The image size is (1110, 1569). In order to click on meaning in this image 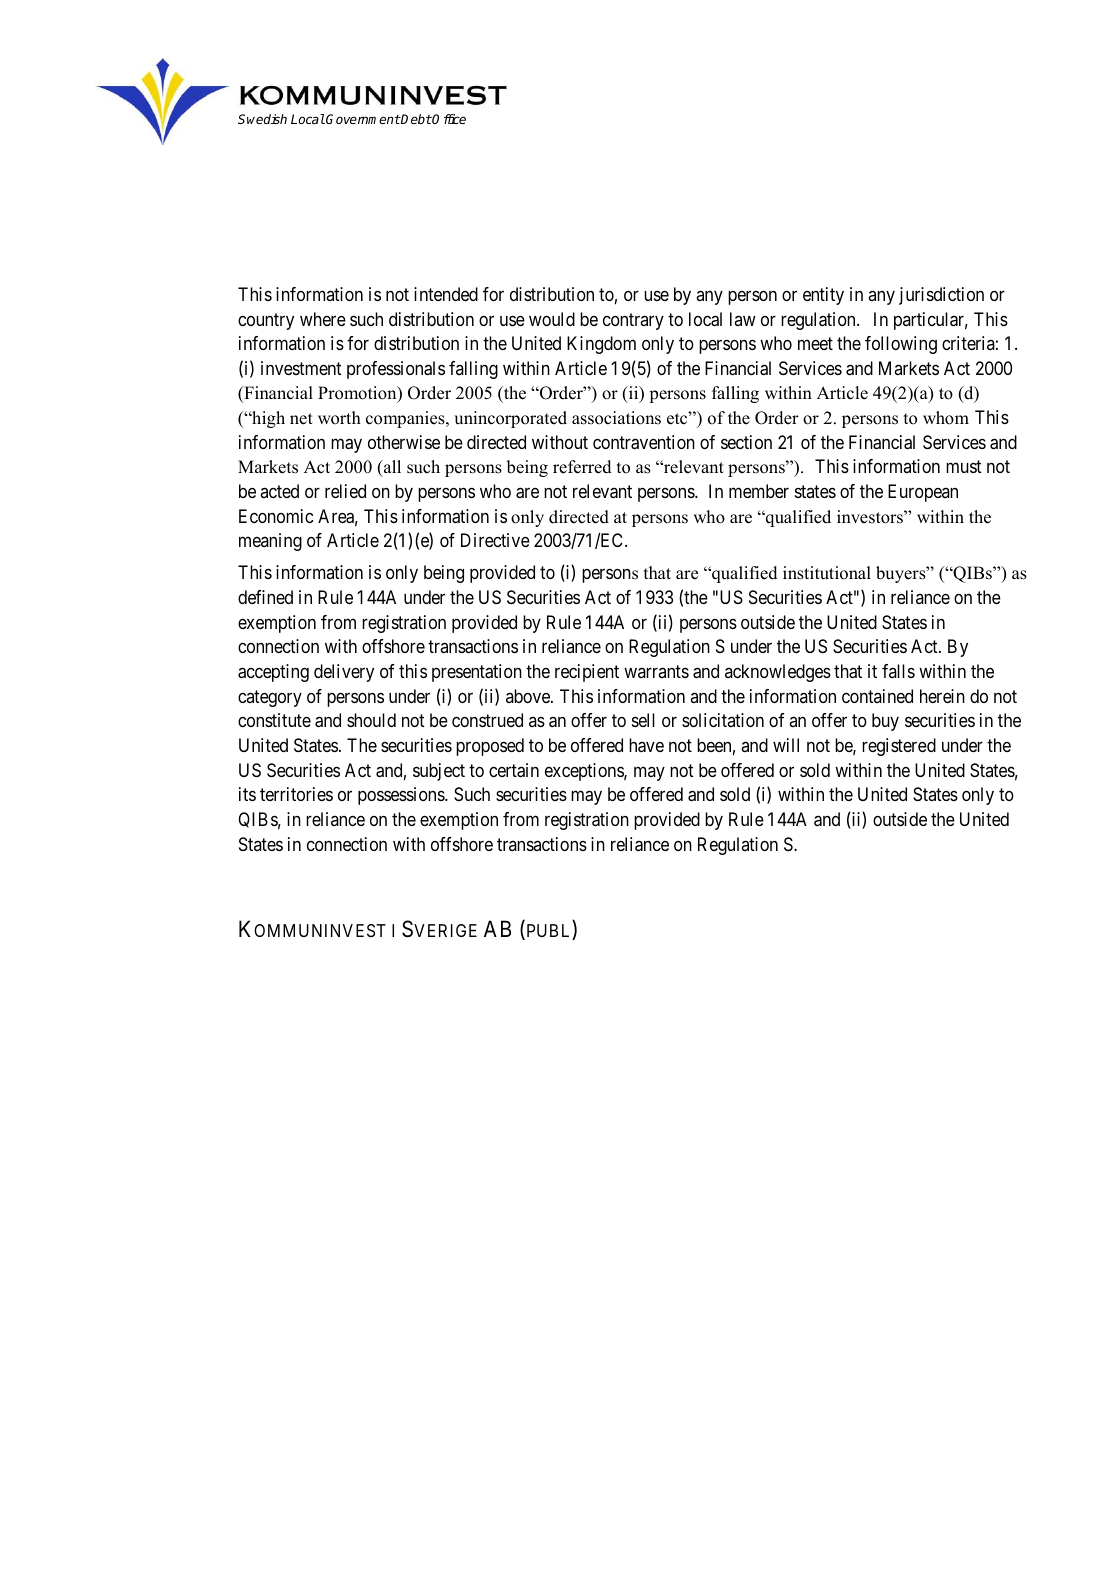, I will do `click(270, 542)`.
